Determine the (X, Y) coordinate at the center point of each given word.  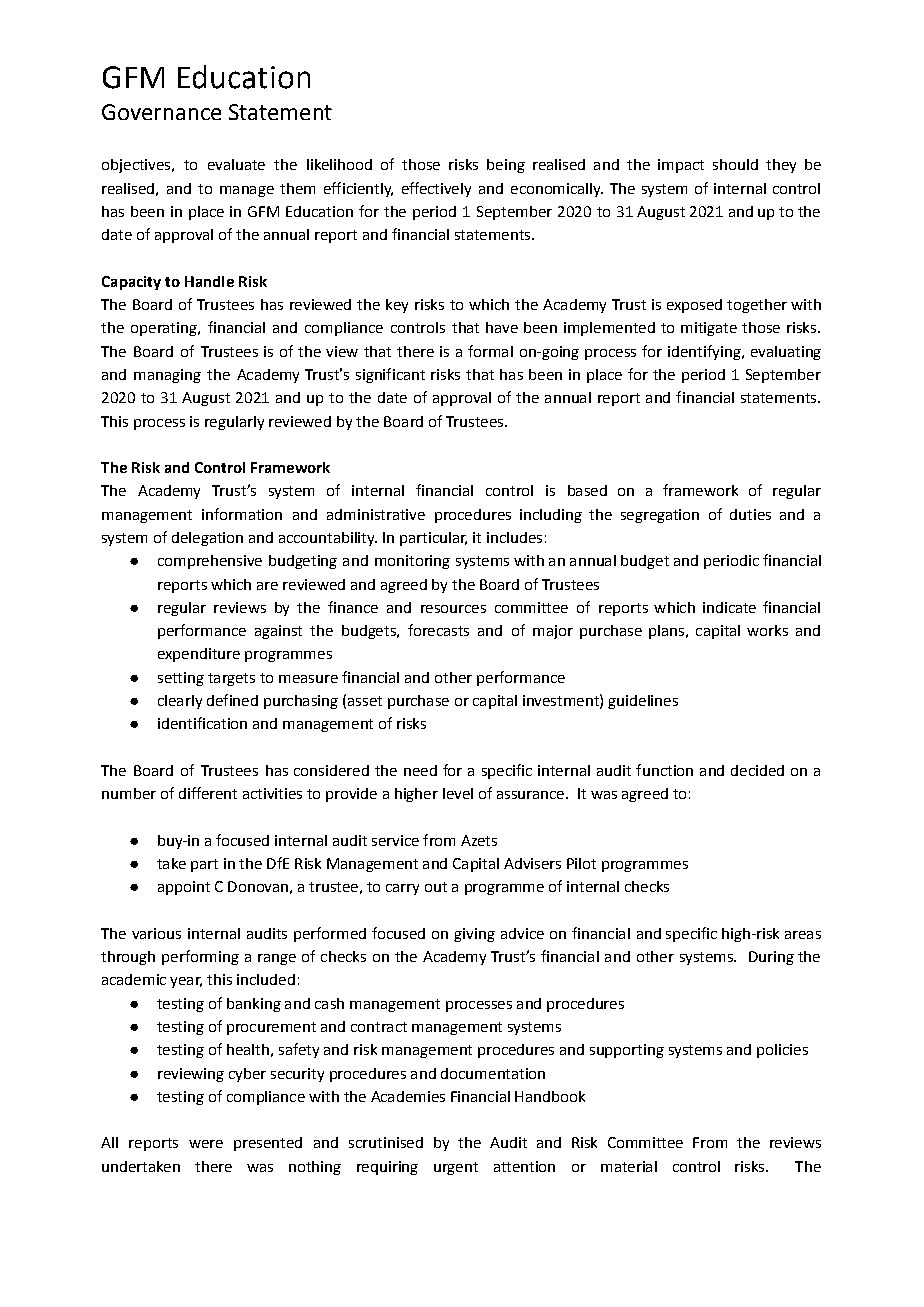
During (771, 958)
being (506, 166)
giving (474, 935)
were (206, 1144)
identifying (705, 352)
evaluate (236, 164)
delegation (207, 539)
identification (202, 723)
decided (757, 770)
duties (750, 514)
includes (514, 537)
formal (490, 351)
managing (167, 376)
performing (200, 957)
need (420, 770)
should (735, 164)
